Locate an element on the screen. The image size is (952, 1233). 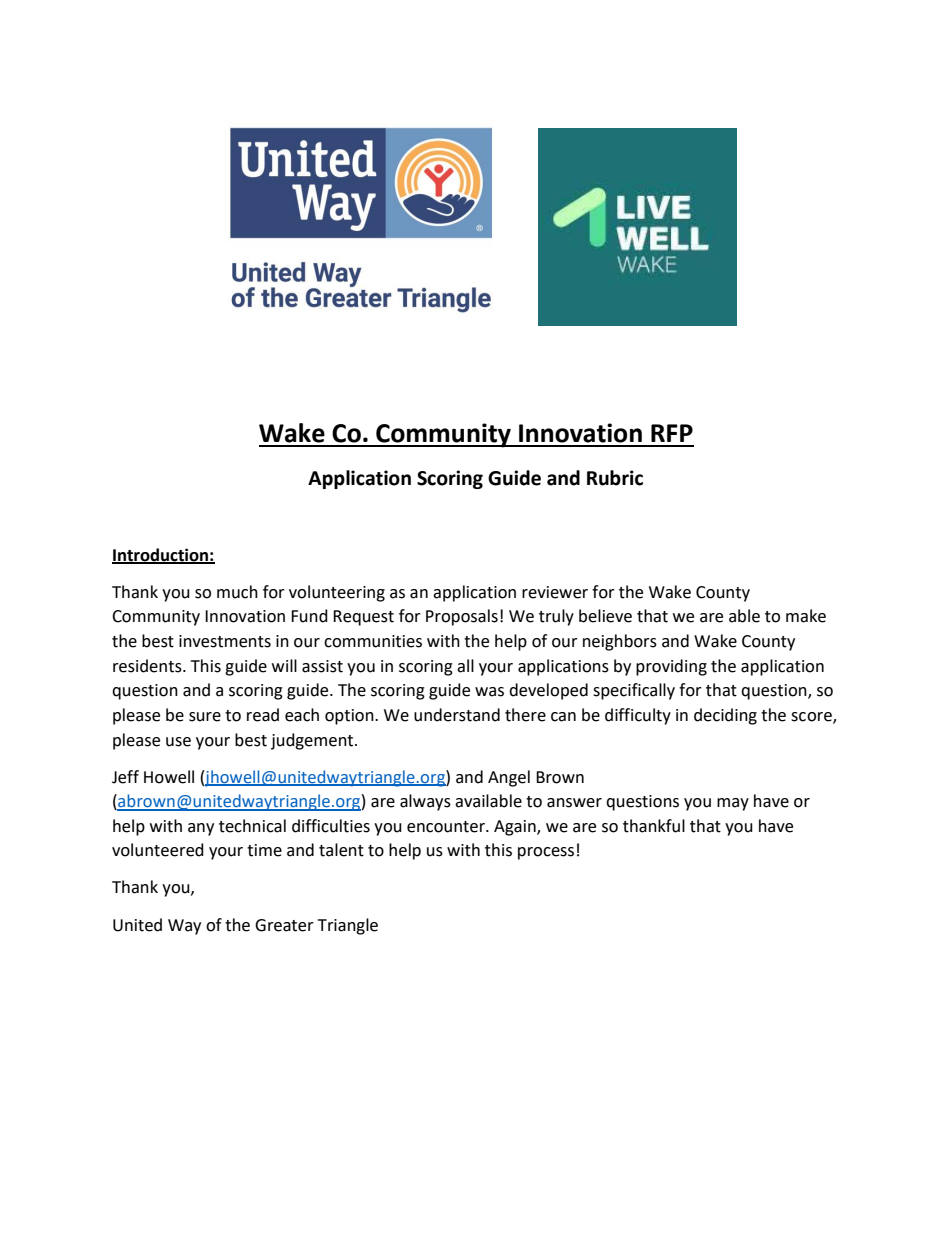
Rubric is located at coordinates (615, 478).
